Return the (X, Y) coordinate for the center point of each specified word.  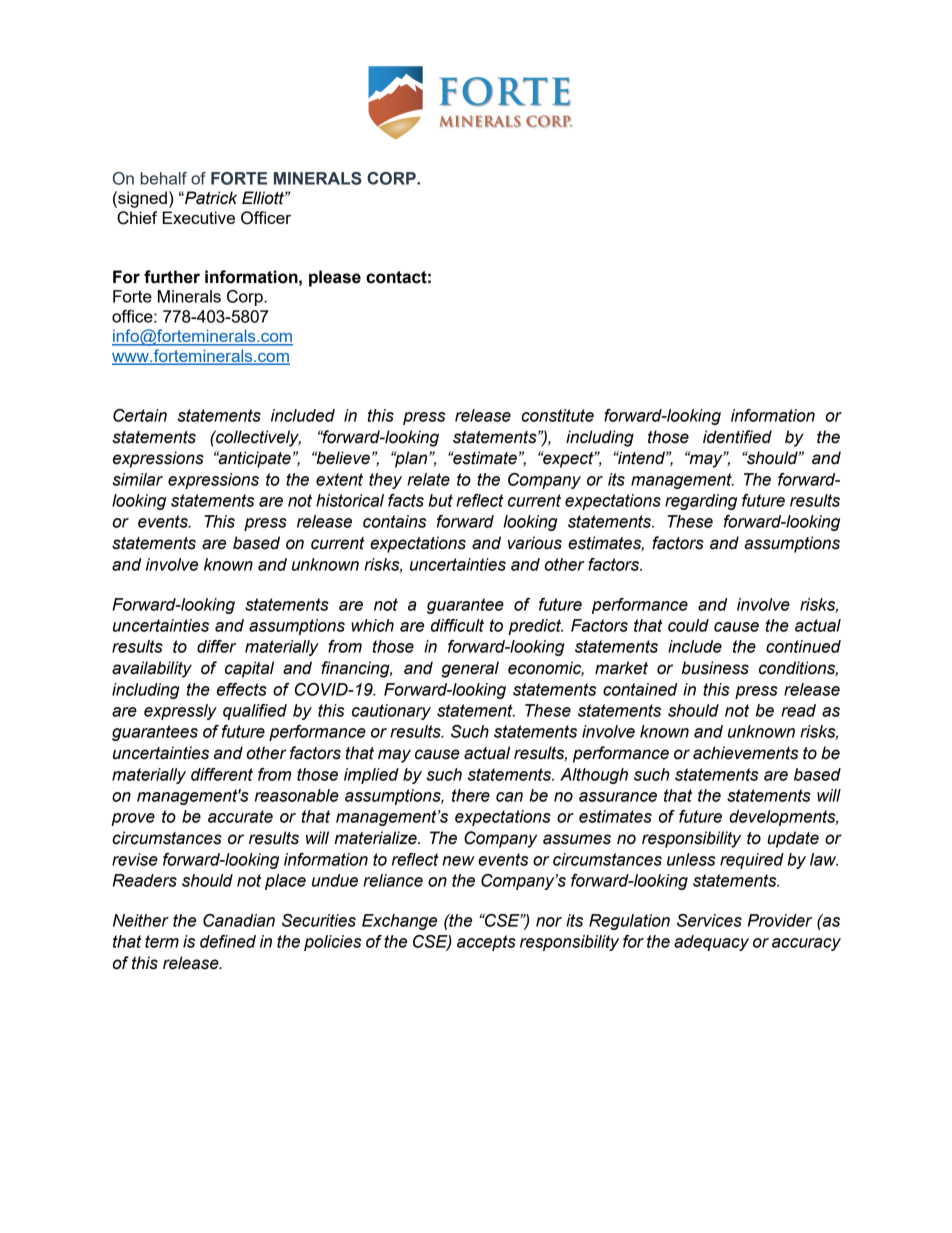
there (471, 795)
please (335, 278)
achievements (745, 753)
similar (137, 479)
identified (737, 437)
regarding (701, 502)
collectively (257, 438)
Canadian (239, 920)
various (535, 543)
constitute (557, 415)
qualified (255, 712)
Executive (199, 217)
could (688, 625)
